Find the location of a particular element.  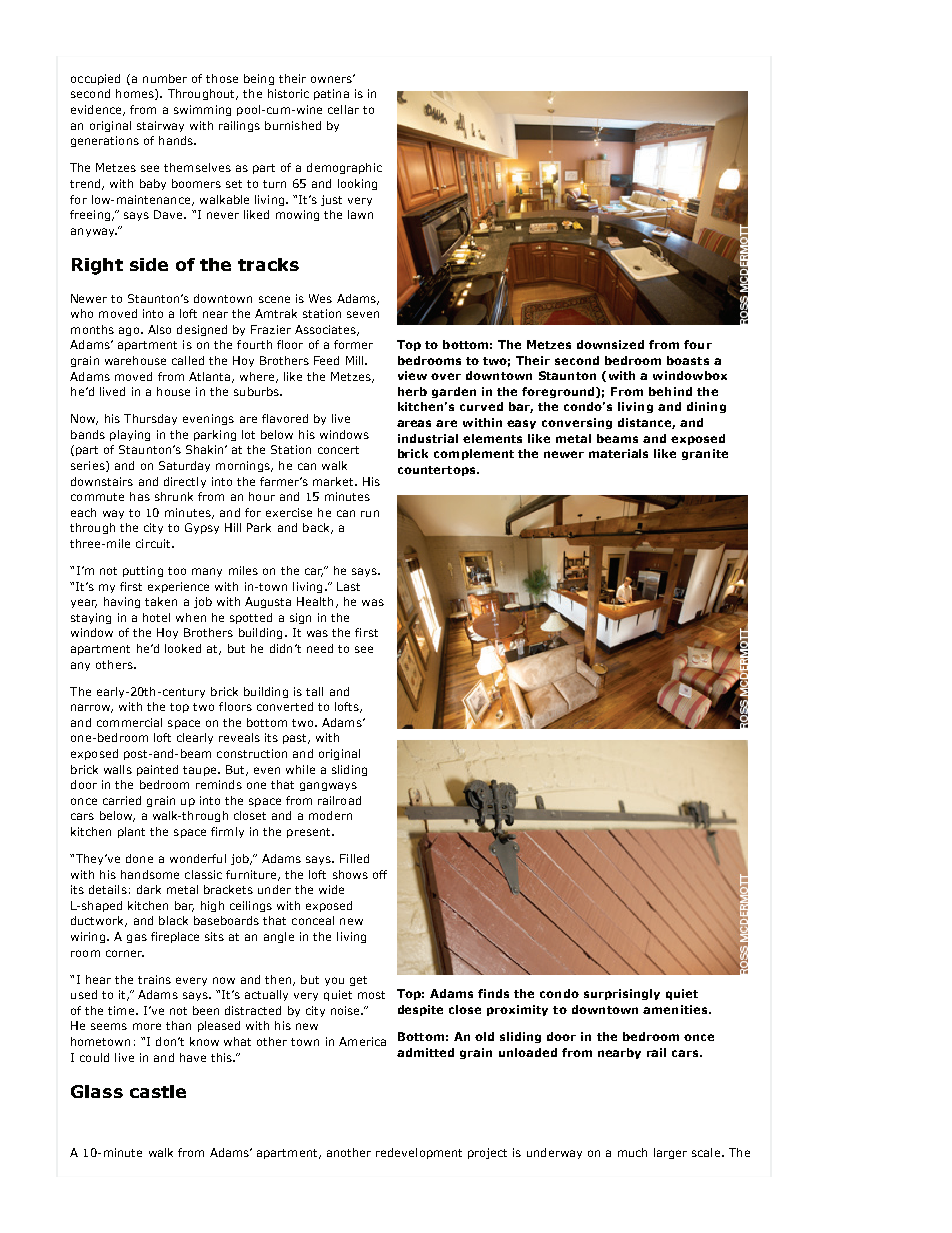

modern is located at coordinates (330, 815).
